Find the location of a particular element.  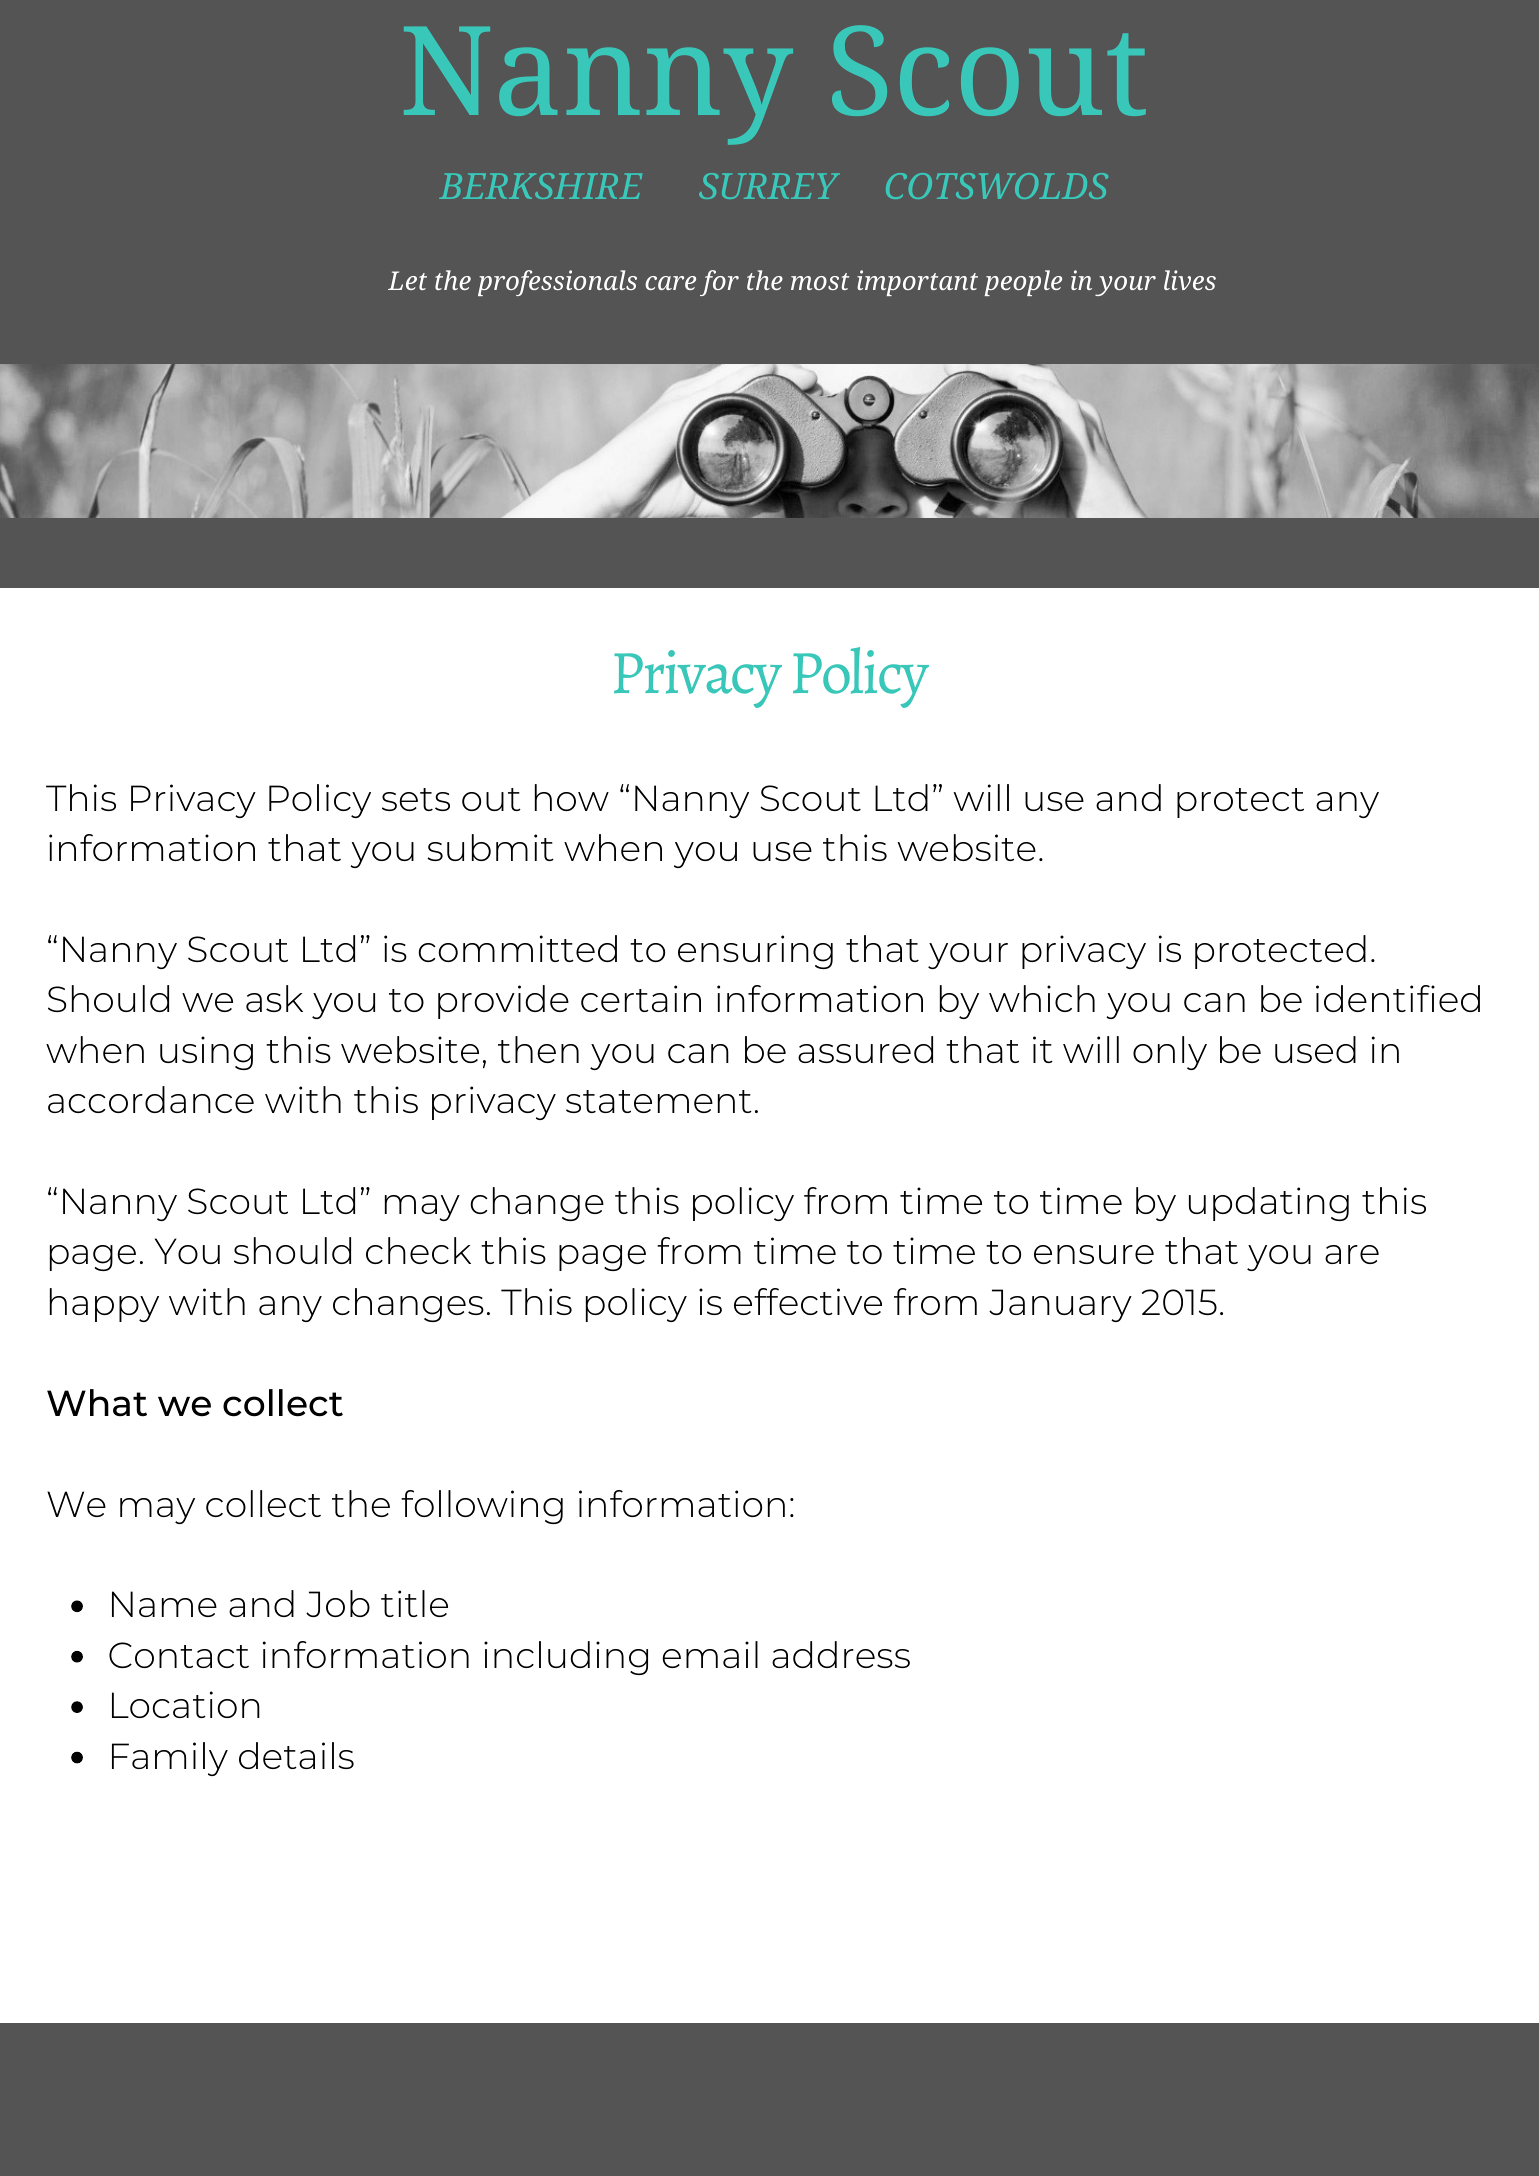

address is located at coordinates (841, 1654).
